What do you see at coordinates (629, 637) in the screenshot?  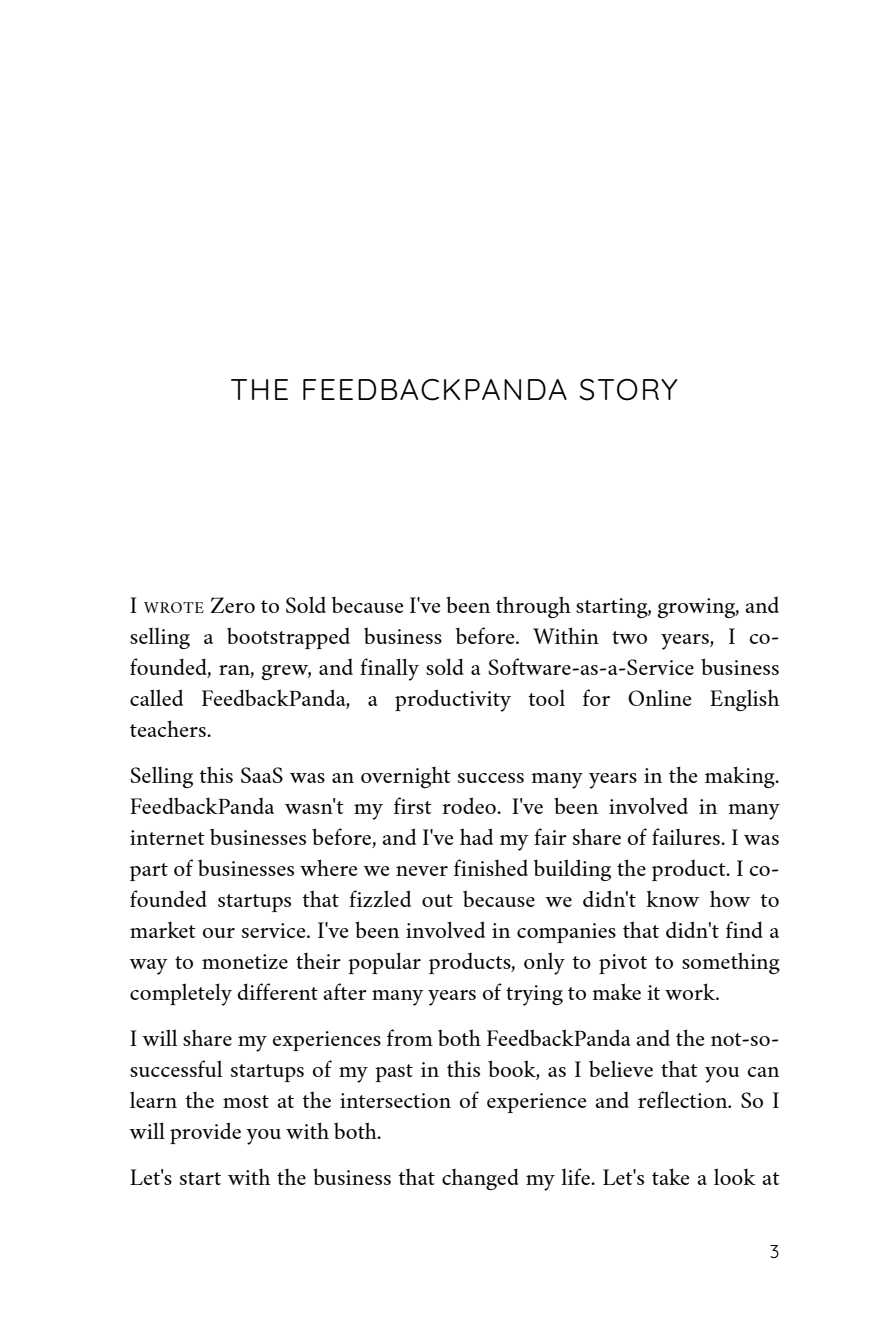 I see `two` at bounding box center [629, 637].
